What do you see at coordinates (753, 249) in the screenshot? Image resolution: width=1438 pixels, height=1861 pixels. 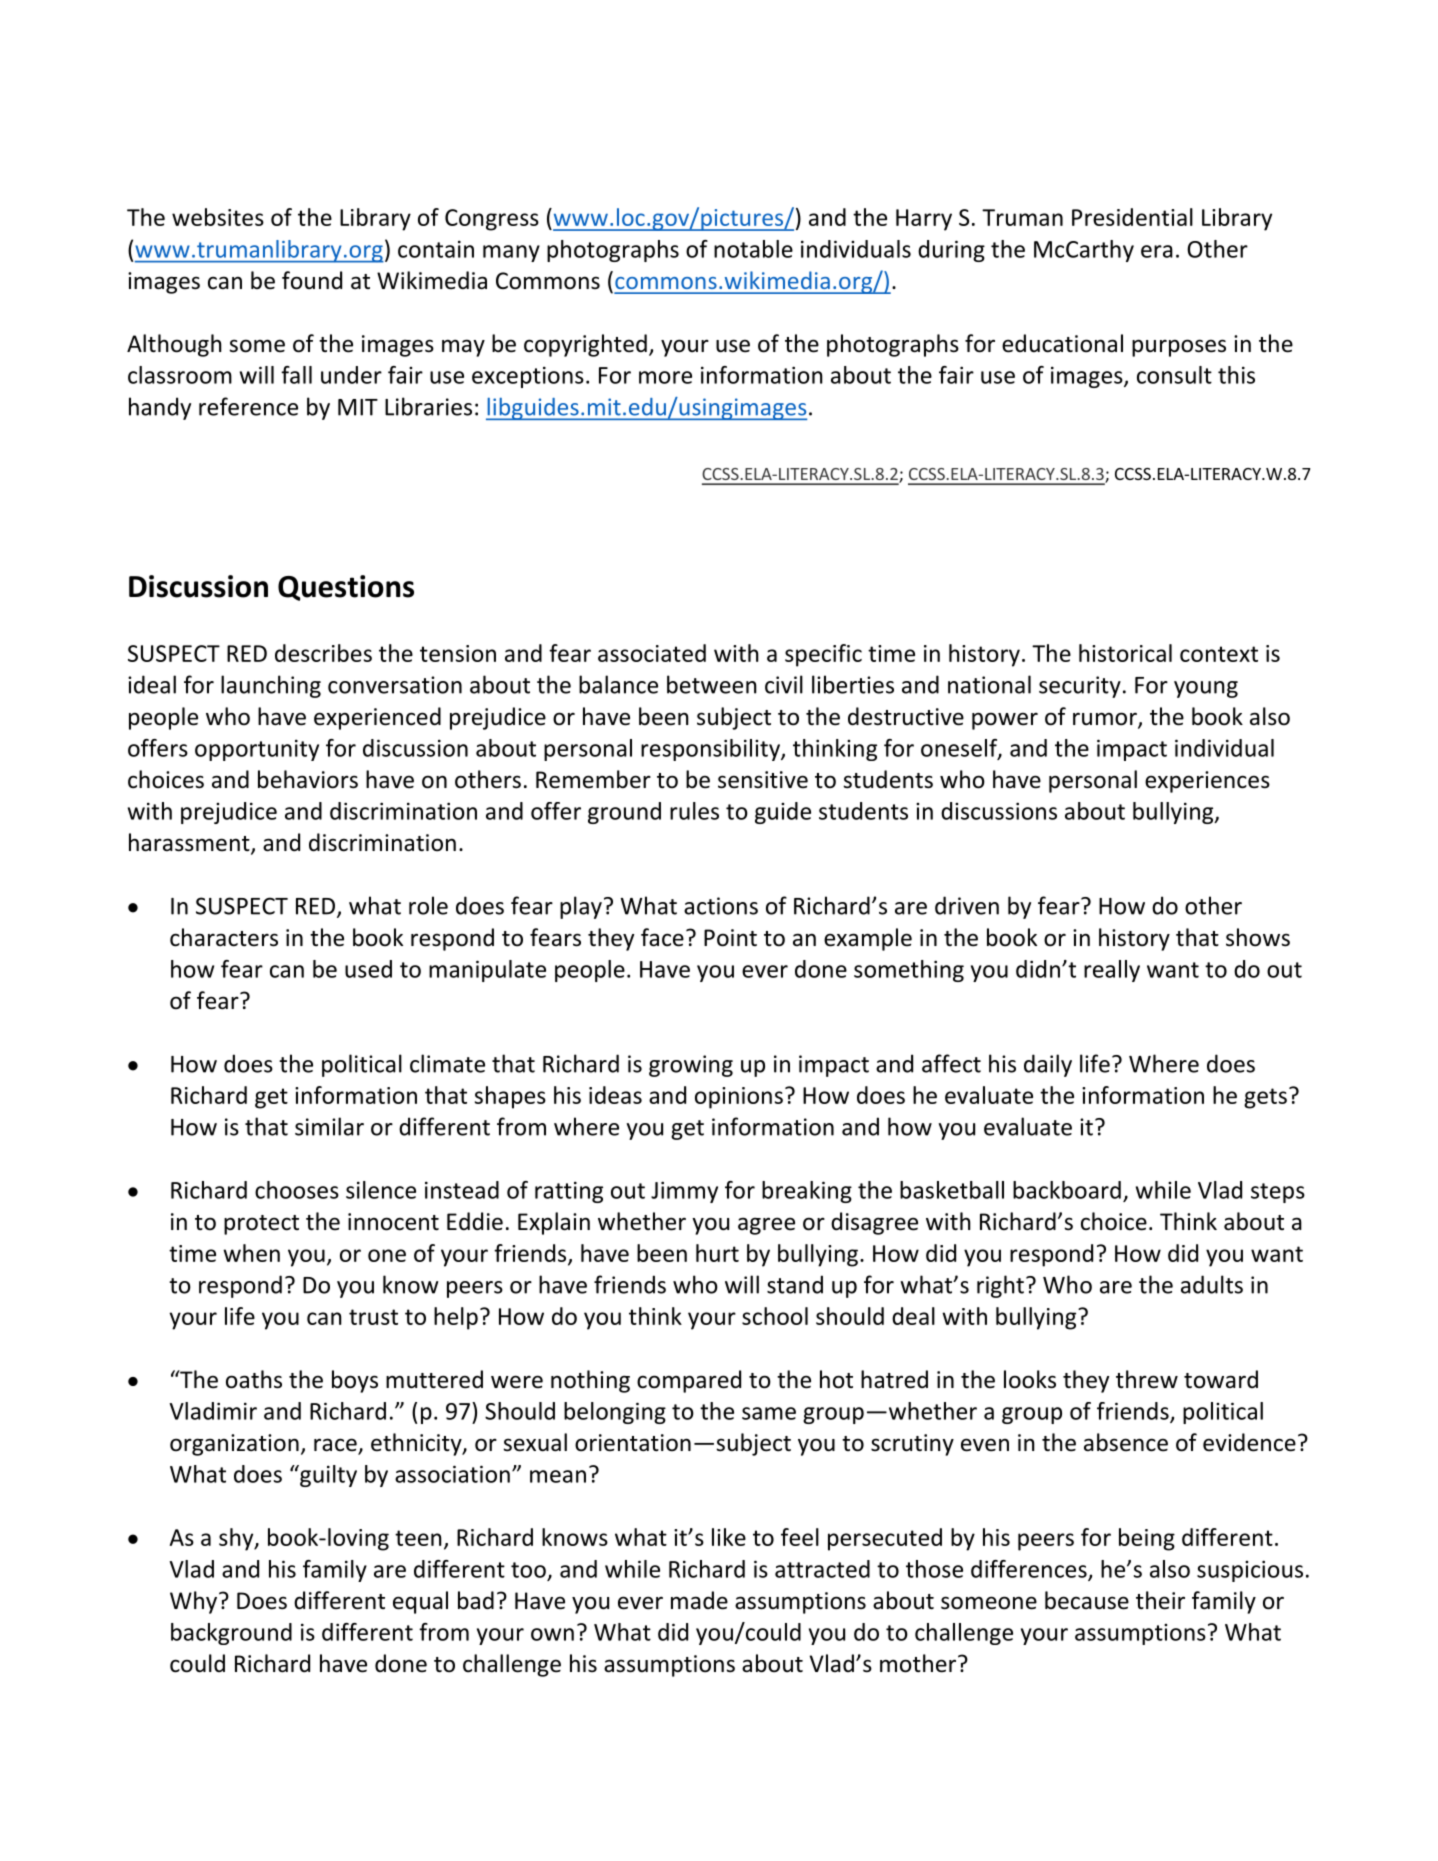 I see `notable` at bounding box center [753, 249].
